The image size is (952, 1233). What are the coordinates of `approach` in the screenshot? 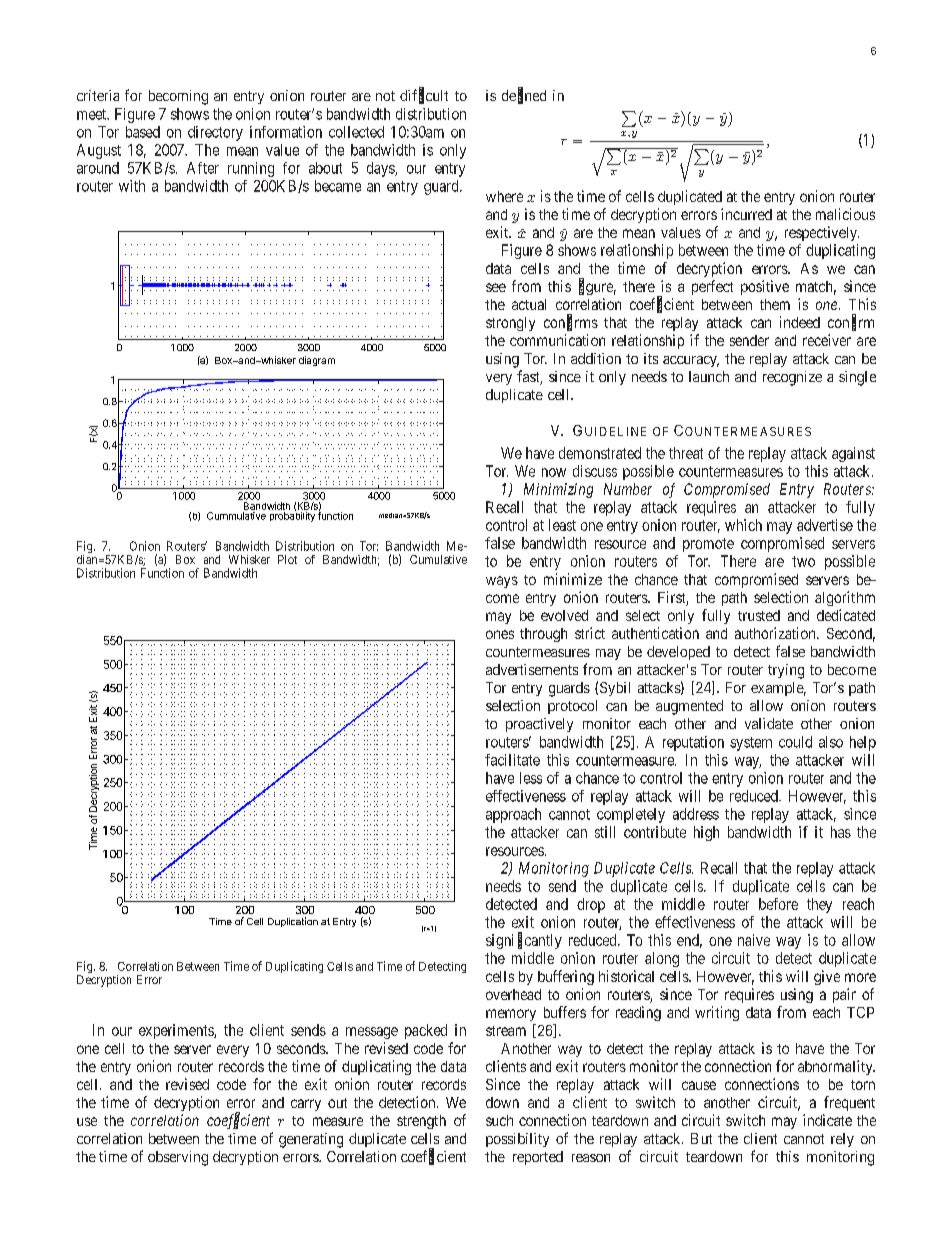 It's located at (513, 815).
